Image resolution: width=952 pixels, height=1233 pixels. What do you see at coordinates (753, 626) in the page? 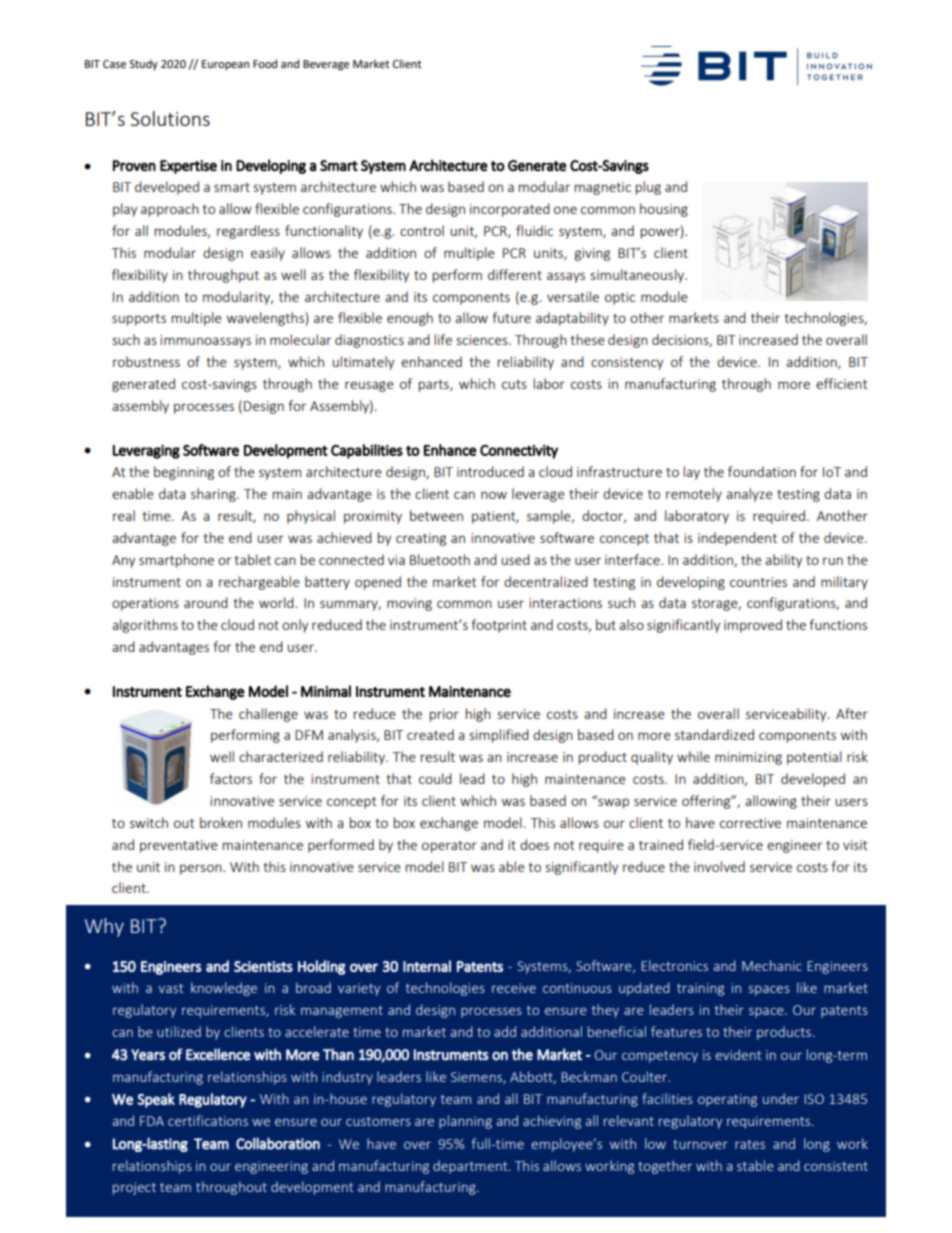
I see `improved` at bounding box center [753, 626].
